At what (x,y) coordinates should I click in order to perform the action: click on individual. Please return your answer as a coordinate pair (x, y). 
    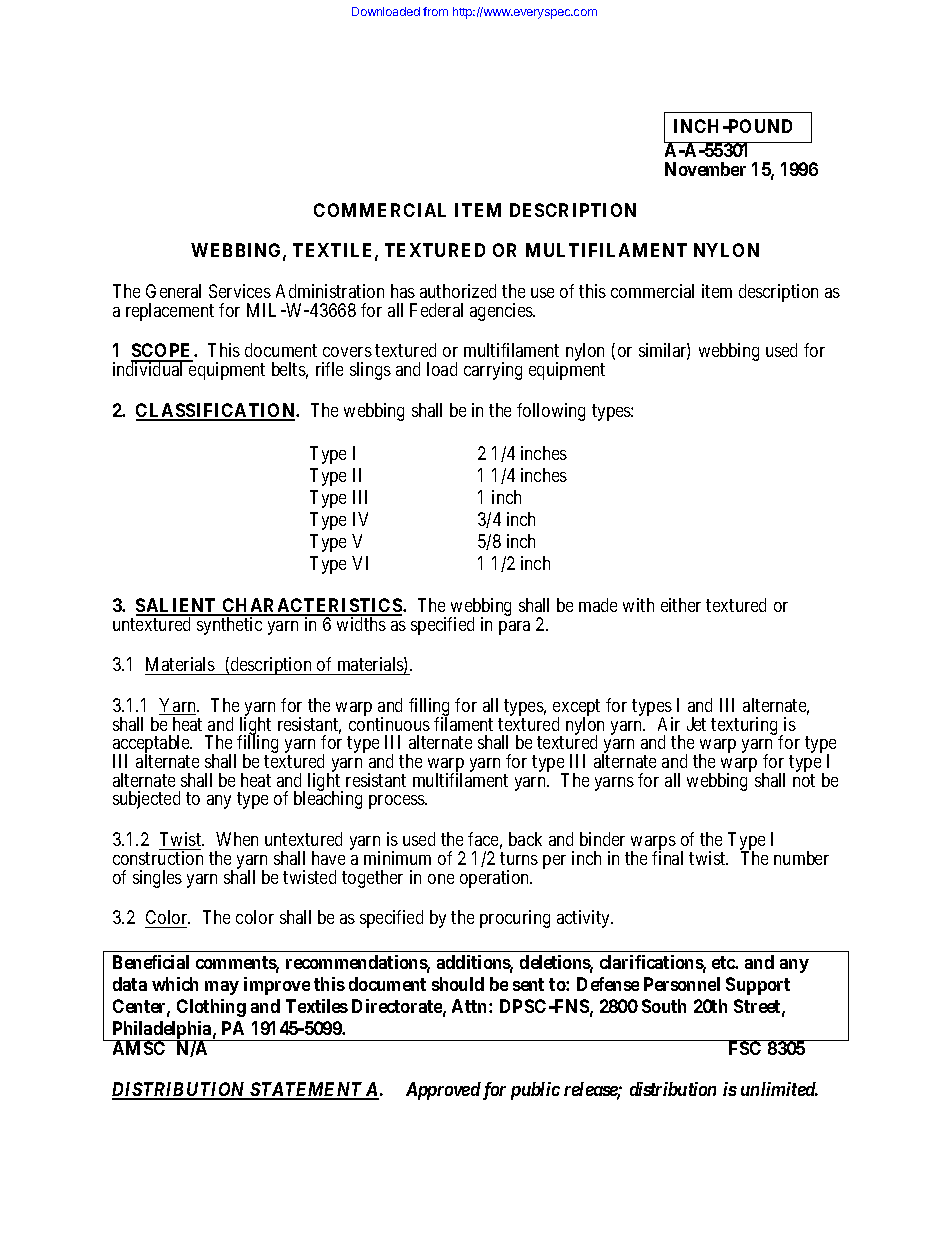
    Looking at the image, I should click on (150, 368).
